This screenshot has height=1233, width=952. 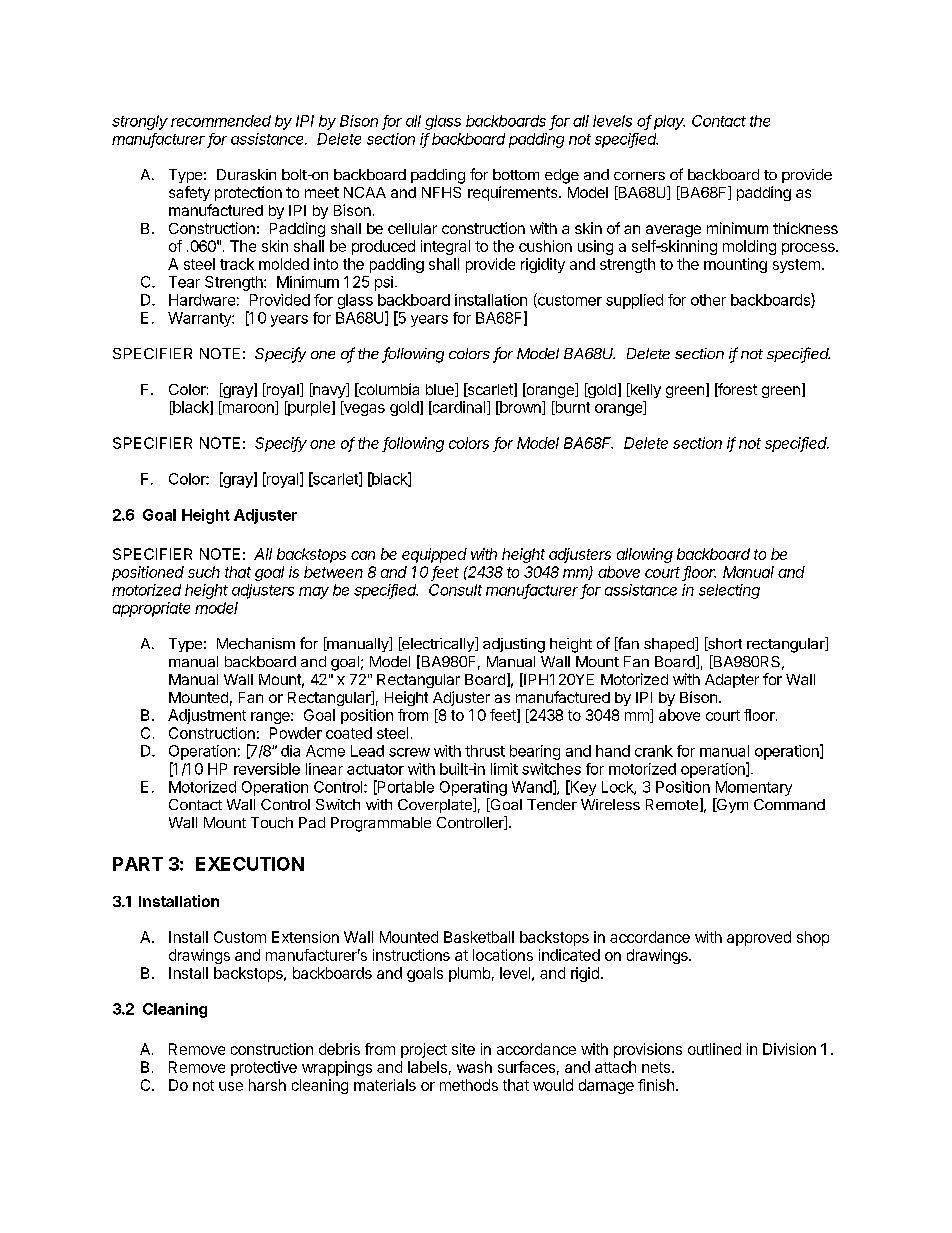 What do you see at coordinates (267, 769) in the screenshot?
I see `reversible` at bounding box center [267, 769].
